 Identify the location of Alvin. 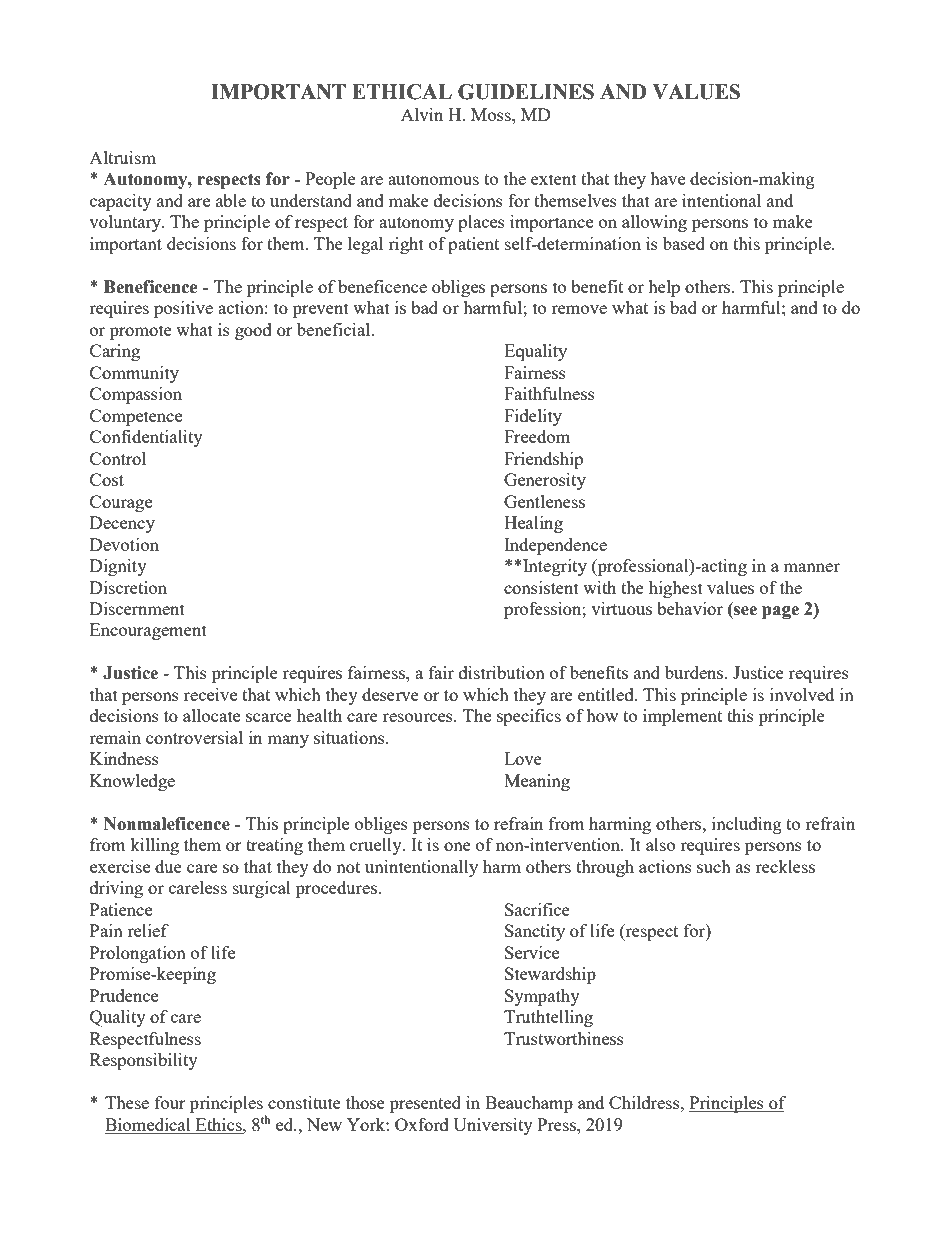
(422, 114).
